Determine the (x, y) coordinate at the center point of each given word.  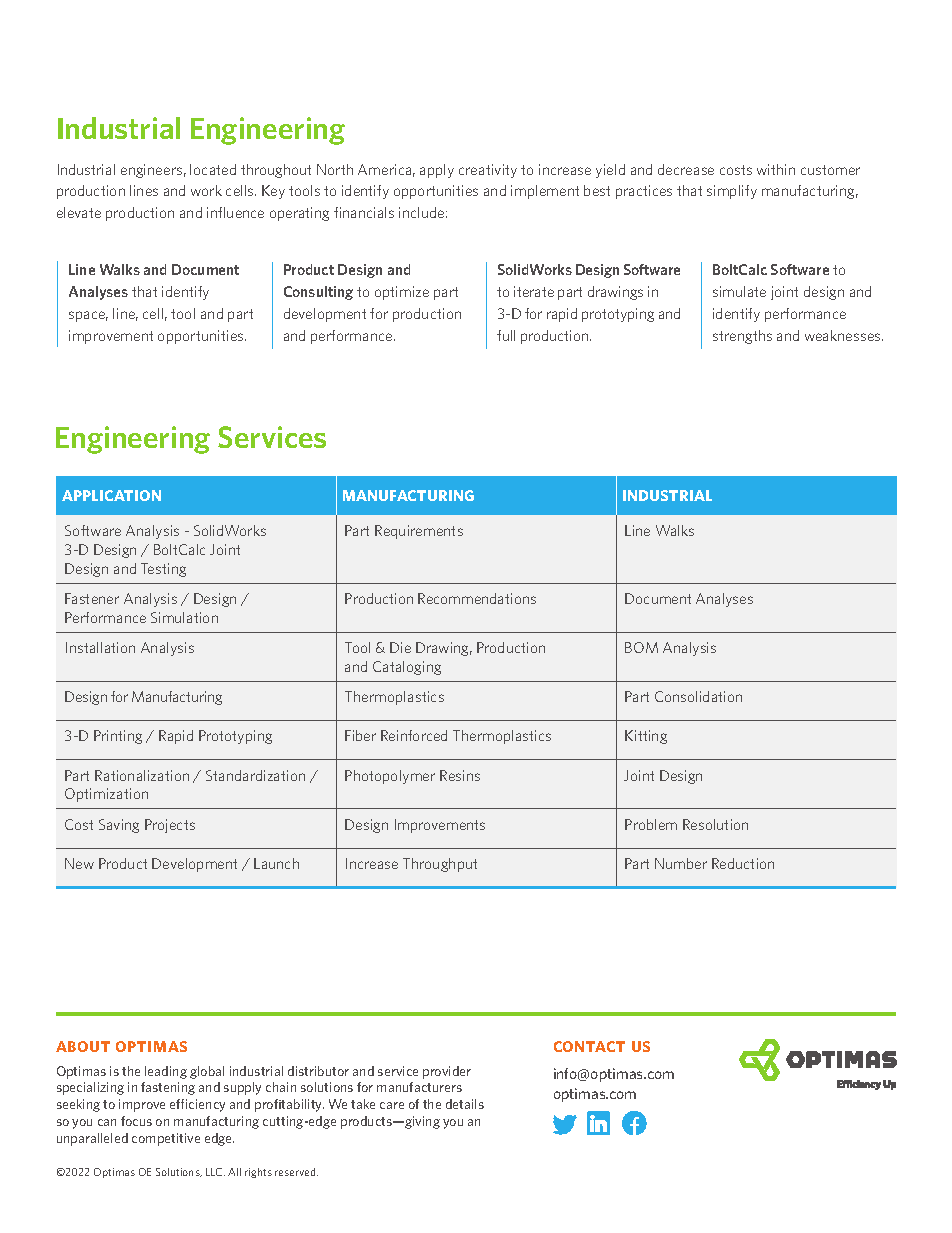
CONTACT (589, 1046)
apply (437, 171)
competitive (166, 1139)
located (213, 169)
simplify (732, 192)
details (465, 1104)
